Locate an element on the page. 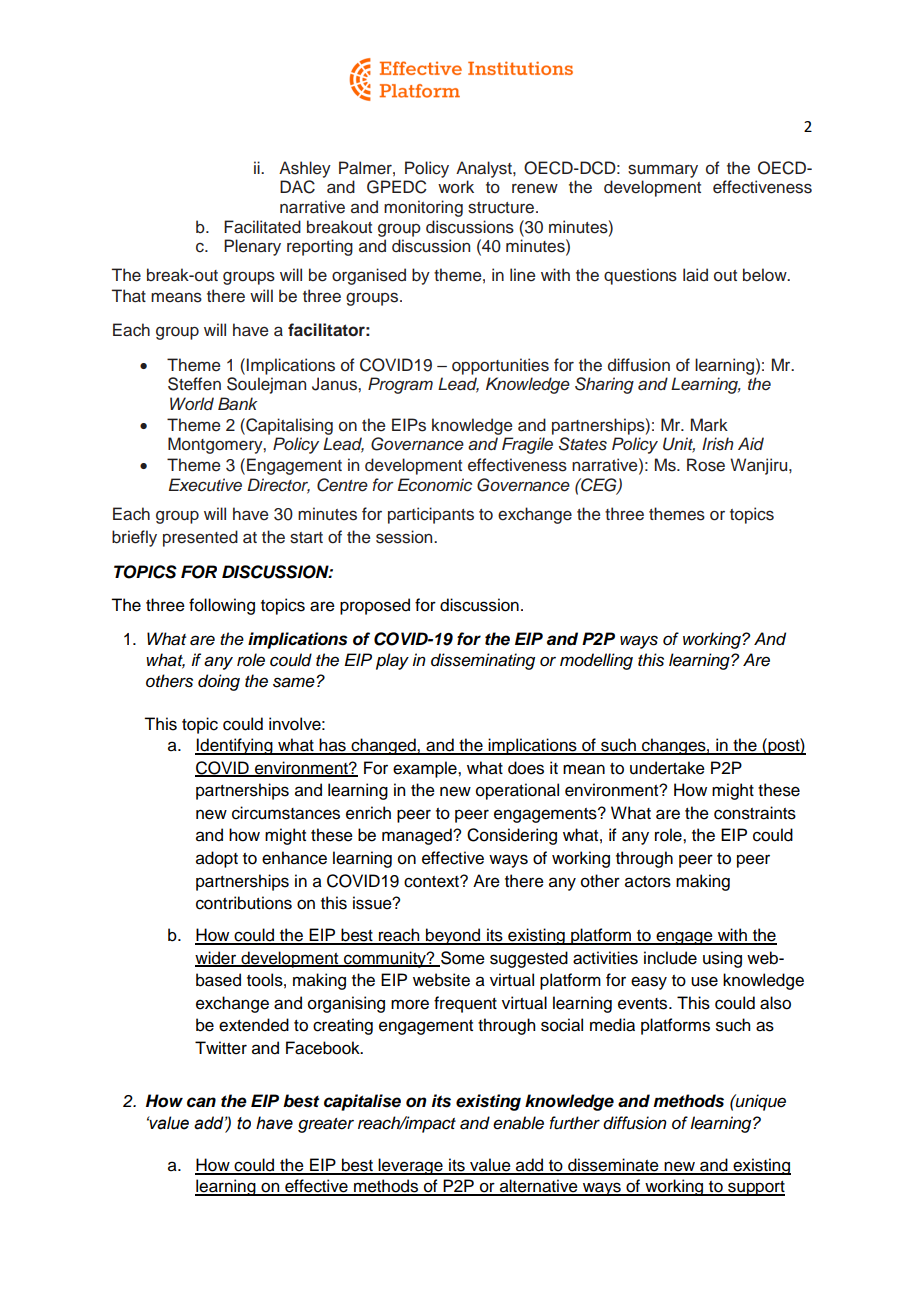  Facilitated is located at coordinates (262, 227).
